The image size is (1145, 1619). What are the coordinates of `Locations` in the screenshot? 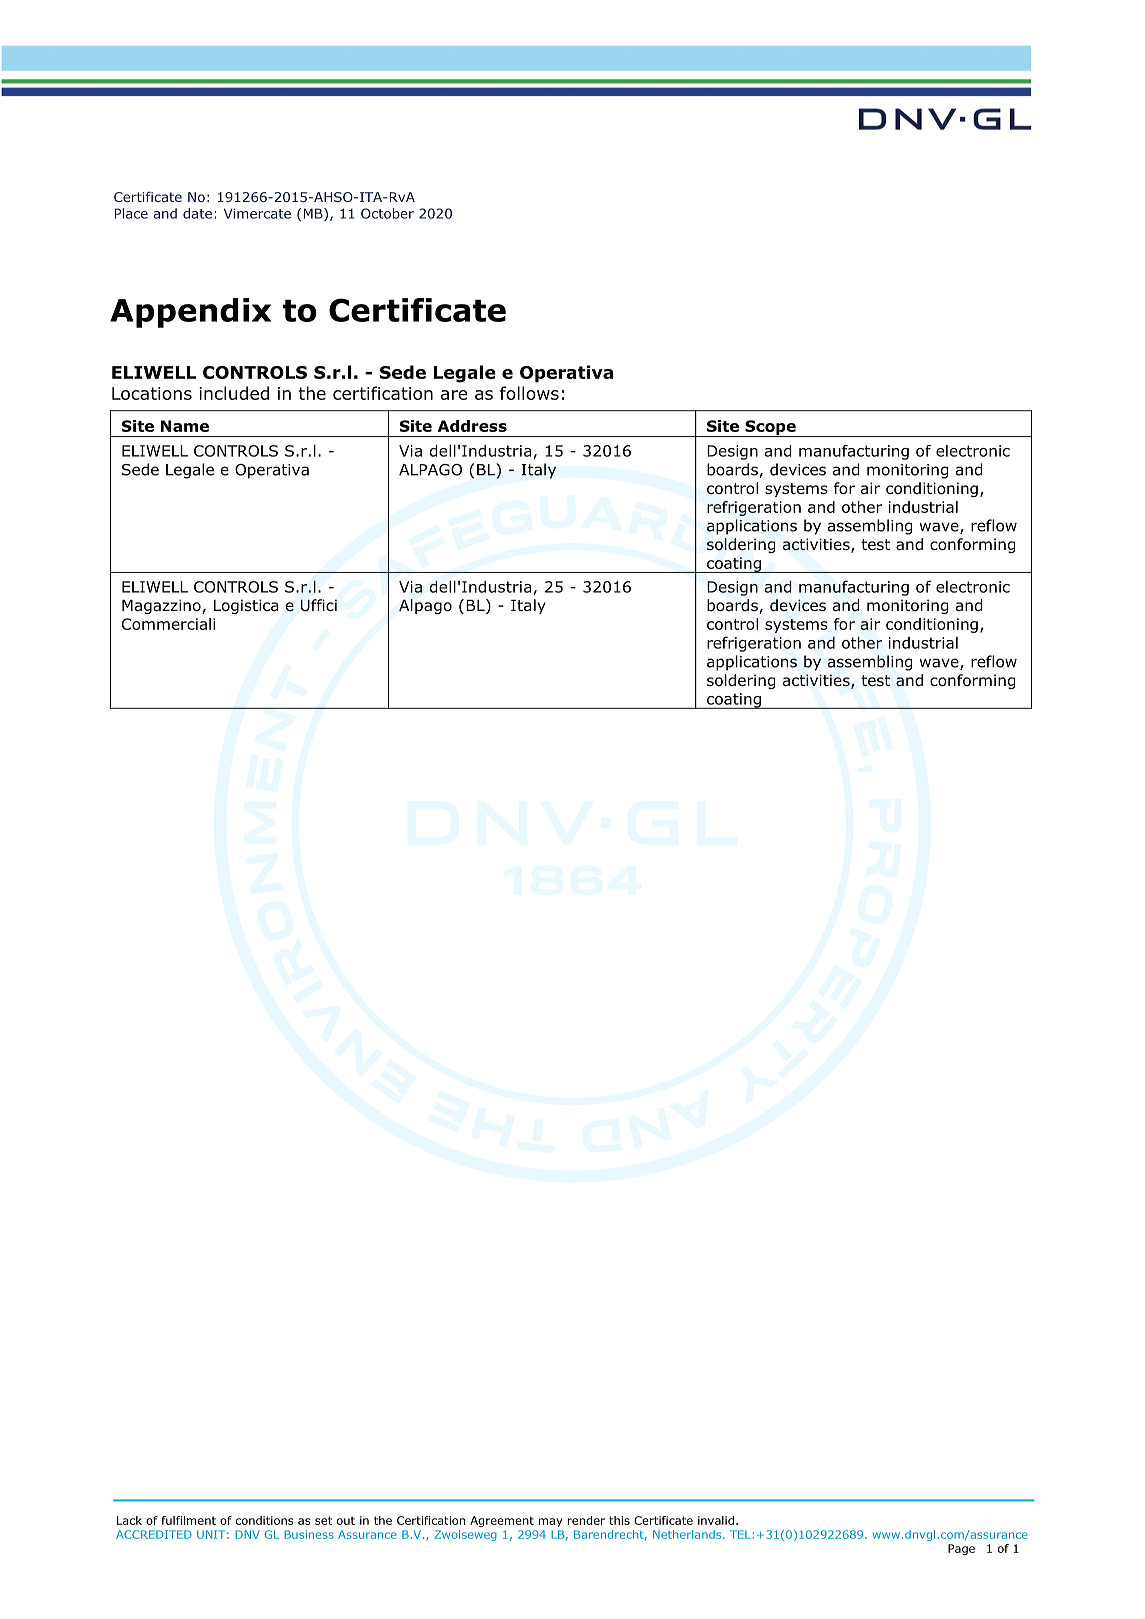 It's located at (152, 393).
